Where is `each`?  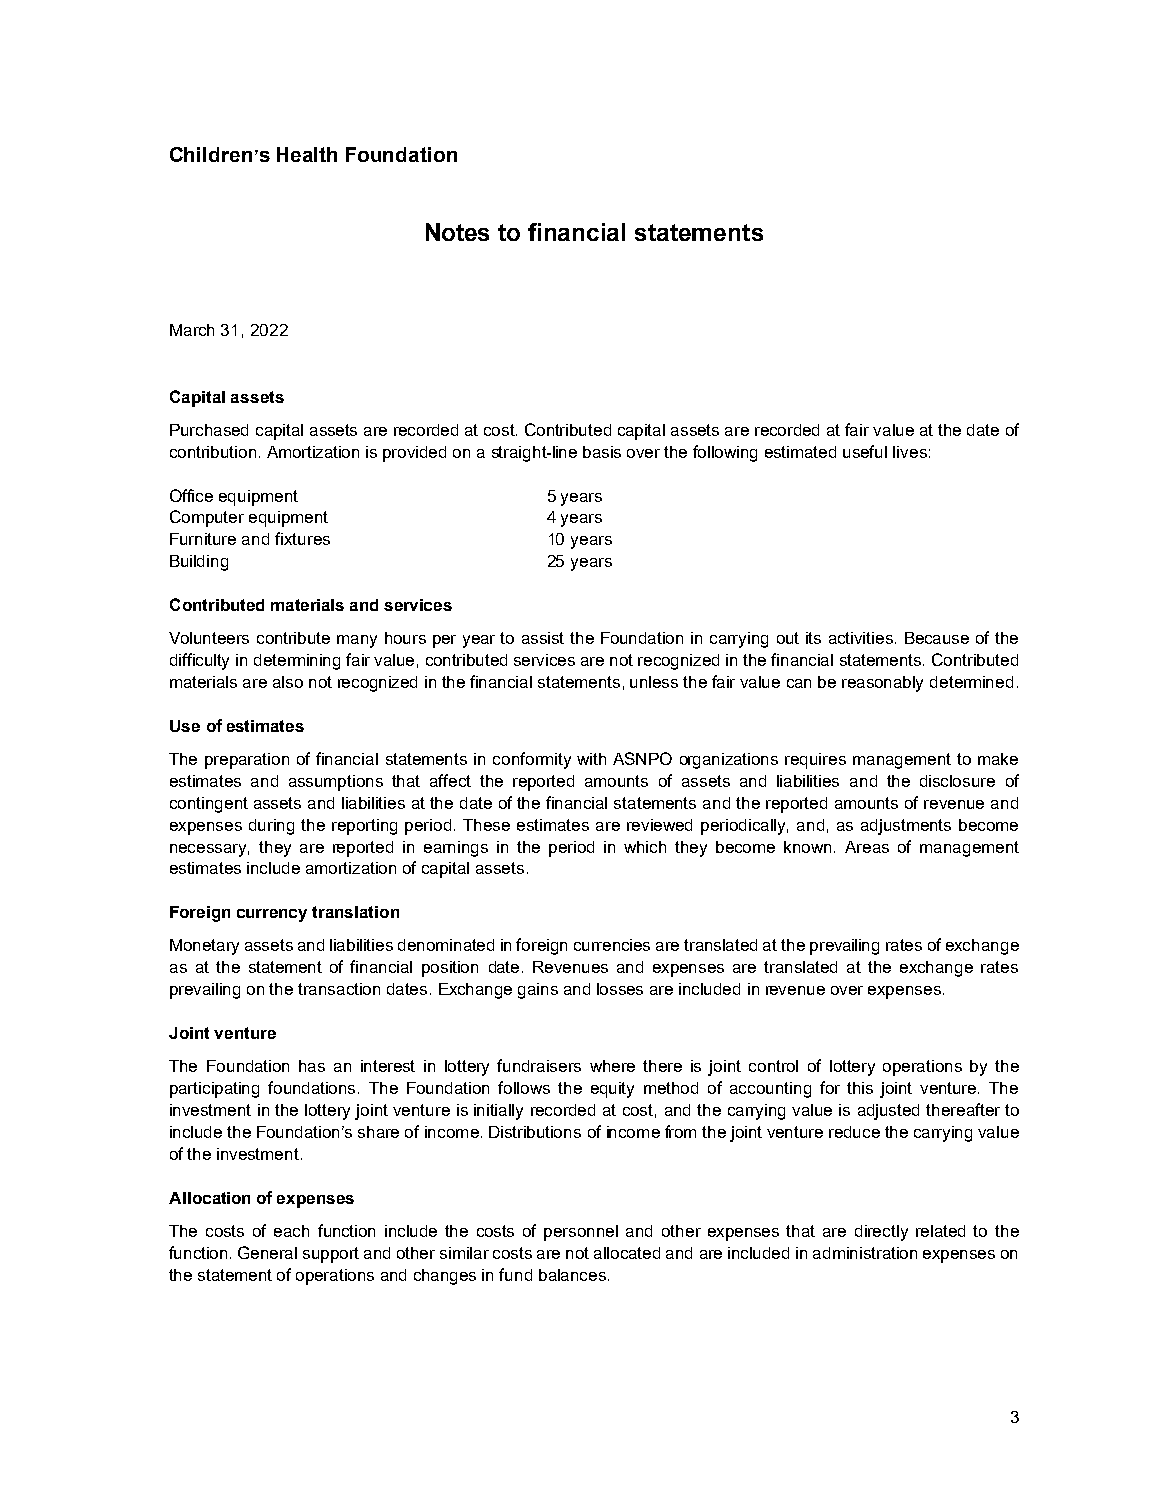 each is located at coordinates (291, 1231).
